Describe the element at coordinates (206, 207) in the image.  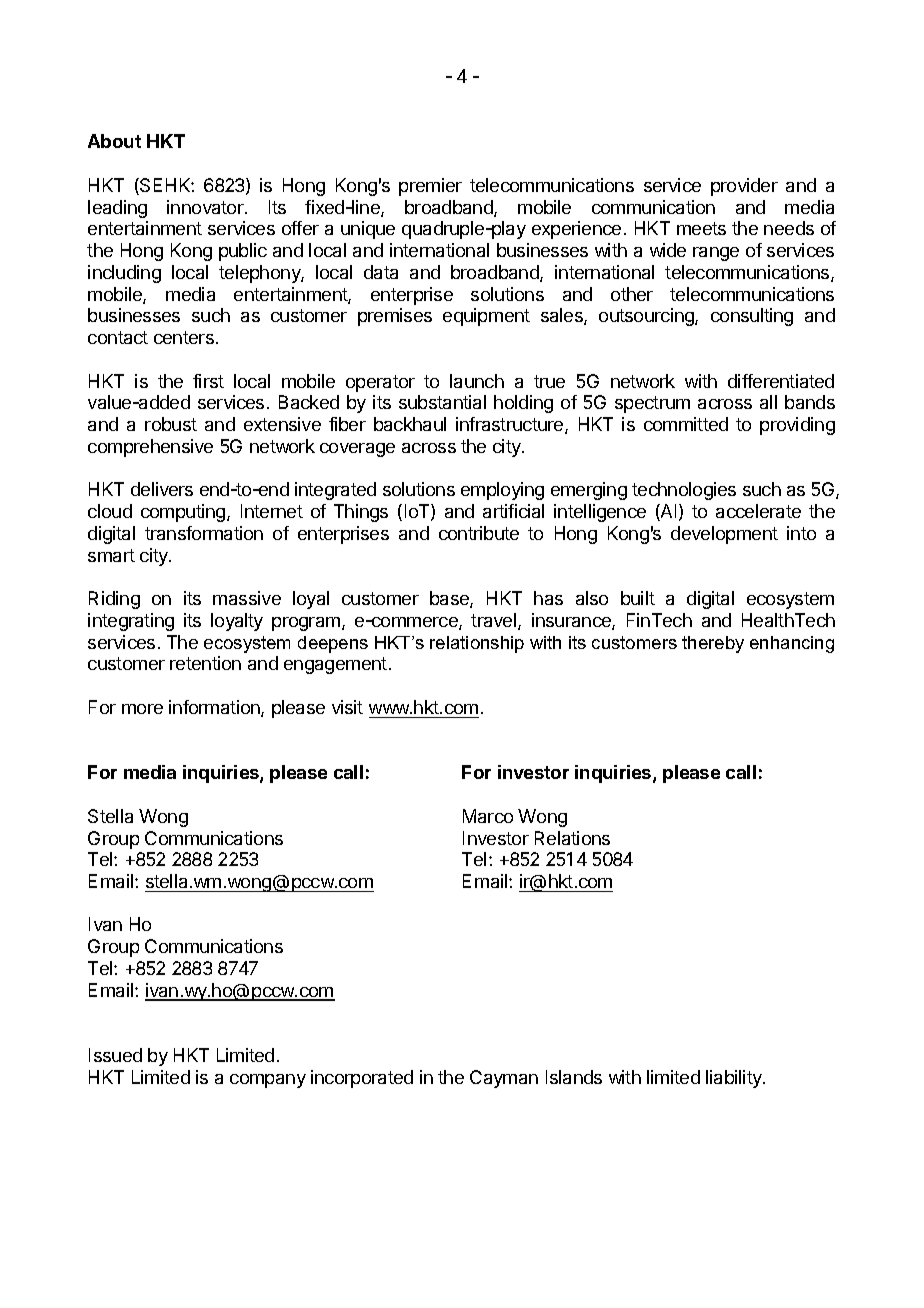
I see `innovator` at that location.
